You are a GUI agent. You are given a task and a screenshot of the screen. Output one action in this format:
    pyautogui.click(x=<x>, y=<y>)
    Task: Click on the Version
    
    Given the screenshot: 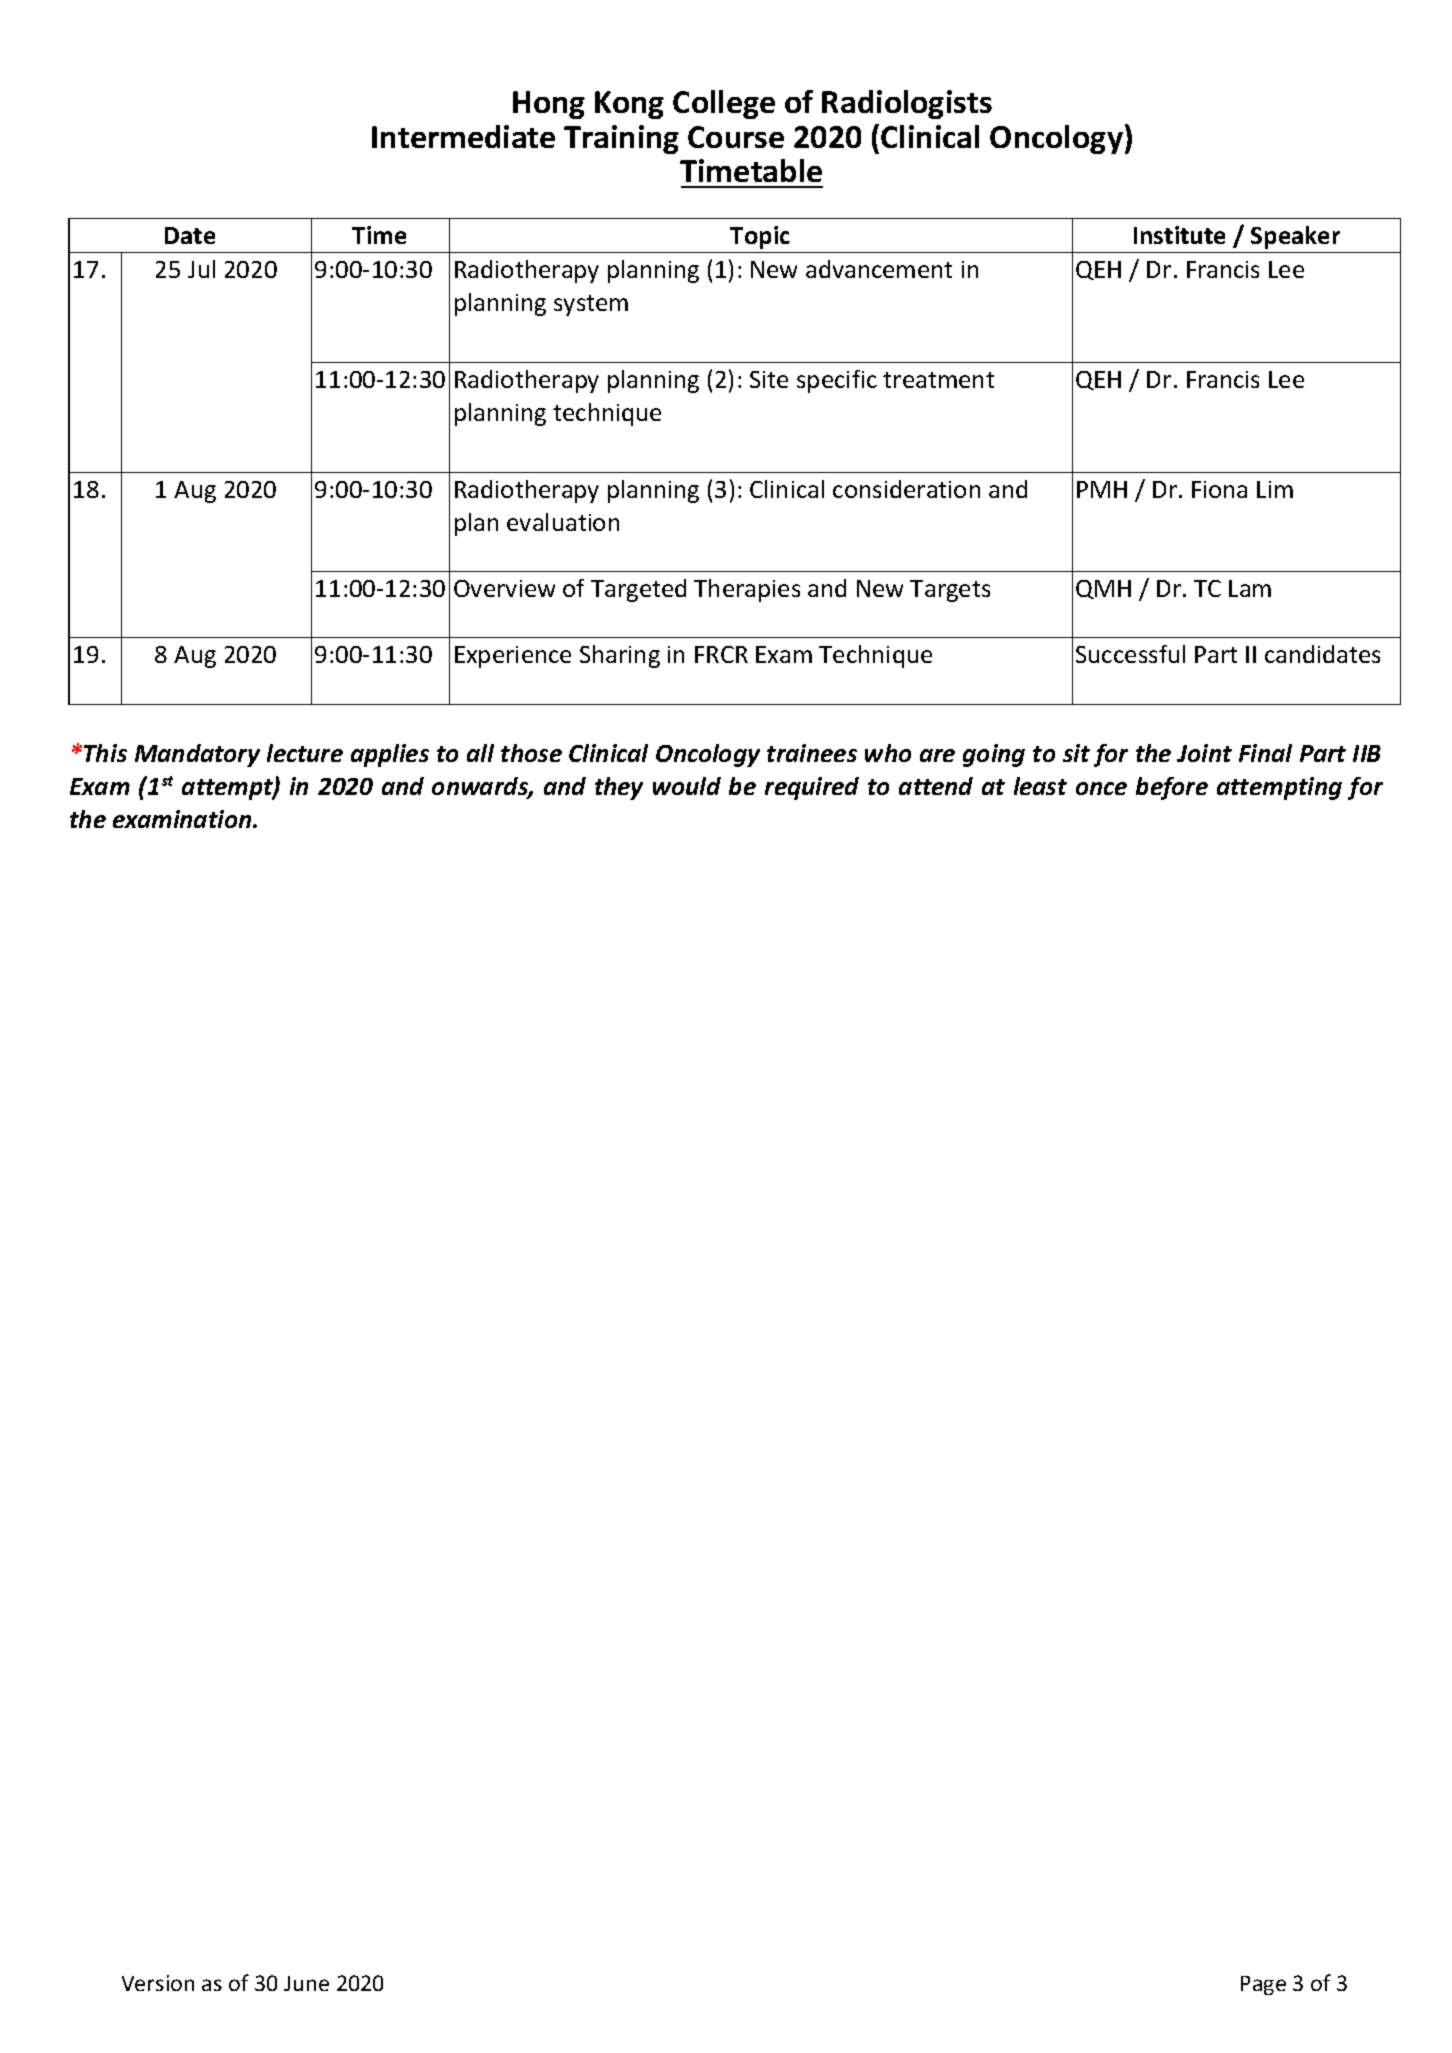 What is the action you would take?
    pyautogui.click(x=158, y=1983)
